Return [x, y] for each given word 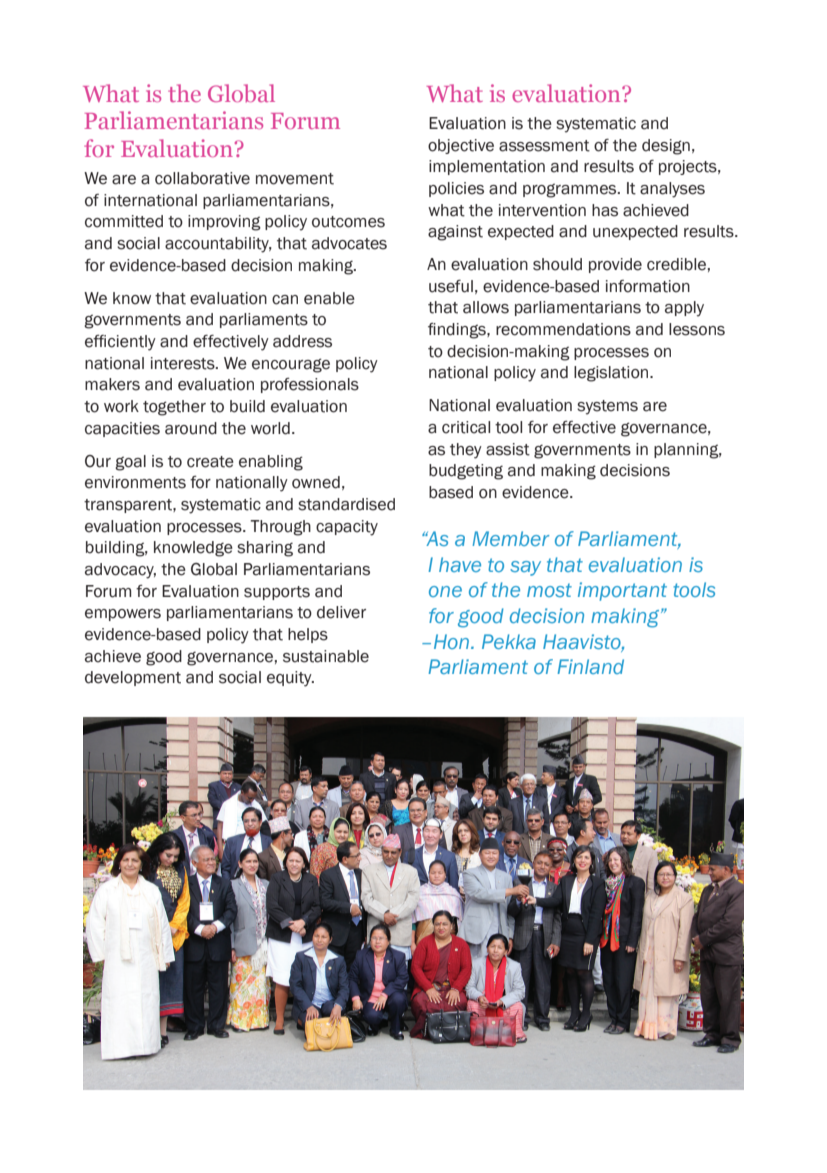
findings [458, 331]
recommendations [563, 329]
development [133, 678]
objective [461, 146]
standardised [346, 504]
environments [135, 482]
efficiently [120, 343]
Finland [591, 666]
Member [511, 538]
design [666, 147]
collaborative [202, 178]
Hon [453, 641]
